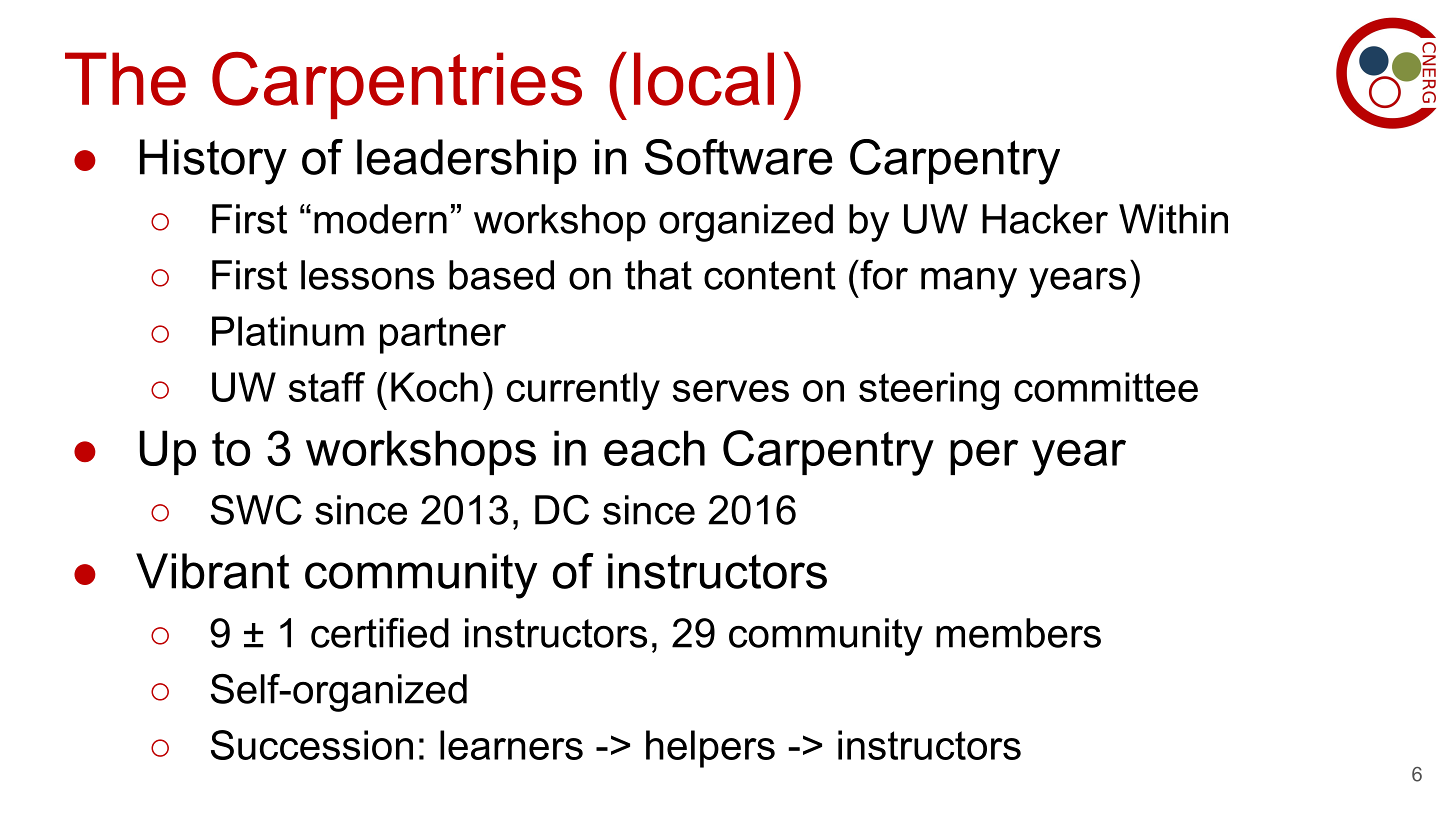 The height and width of the image is (819, 1456). What do you see at coordinates (312, 745) in the image?
I see `Succession` at bounding box center [312, 745].
